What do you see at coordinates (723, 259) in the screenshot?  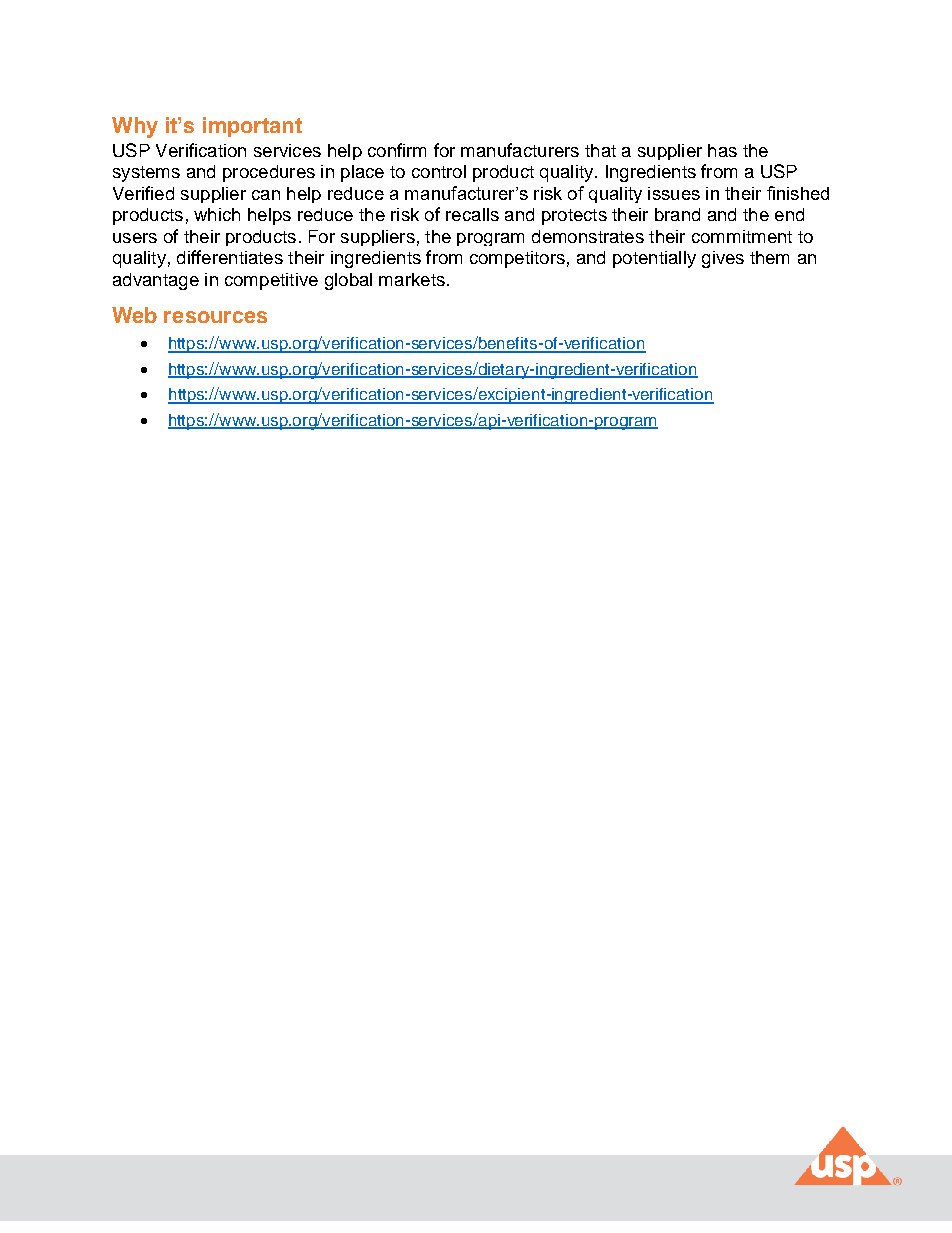 I see `gives` at bounding box center [723, 259].
